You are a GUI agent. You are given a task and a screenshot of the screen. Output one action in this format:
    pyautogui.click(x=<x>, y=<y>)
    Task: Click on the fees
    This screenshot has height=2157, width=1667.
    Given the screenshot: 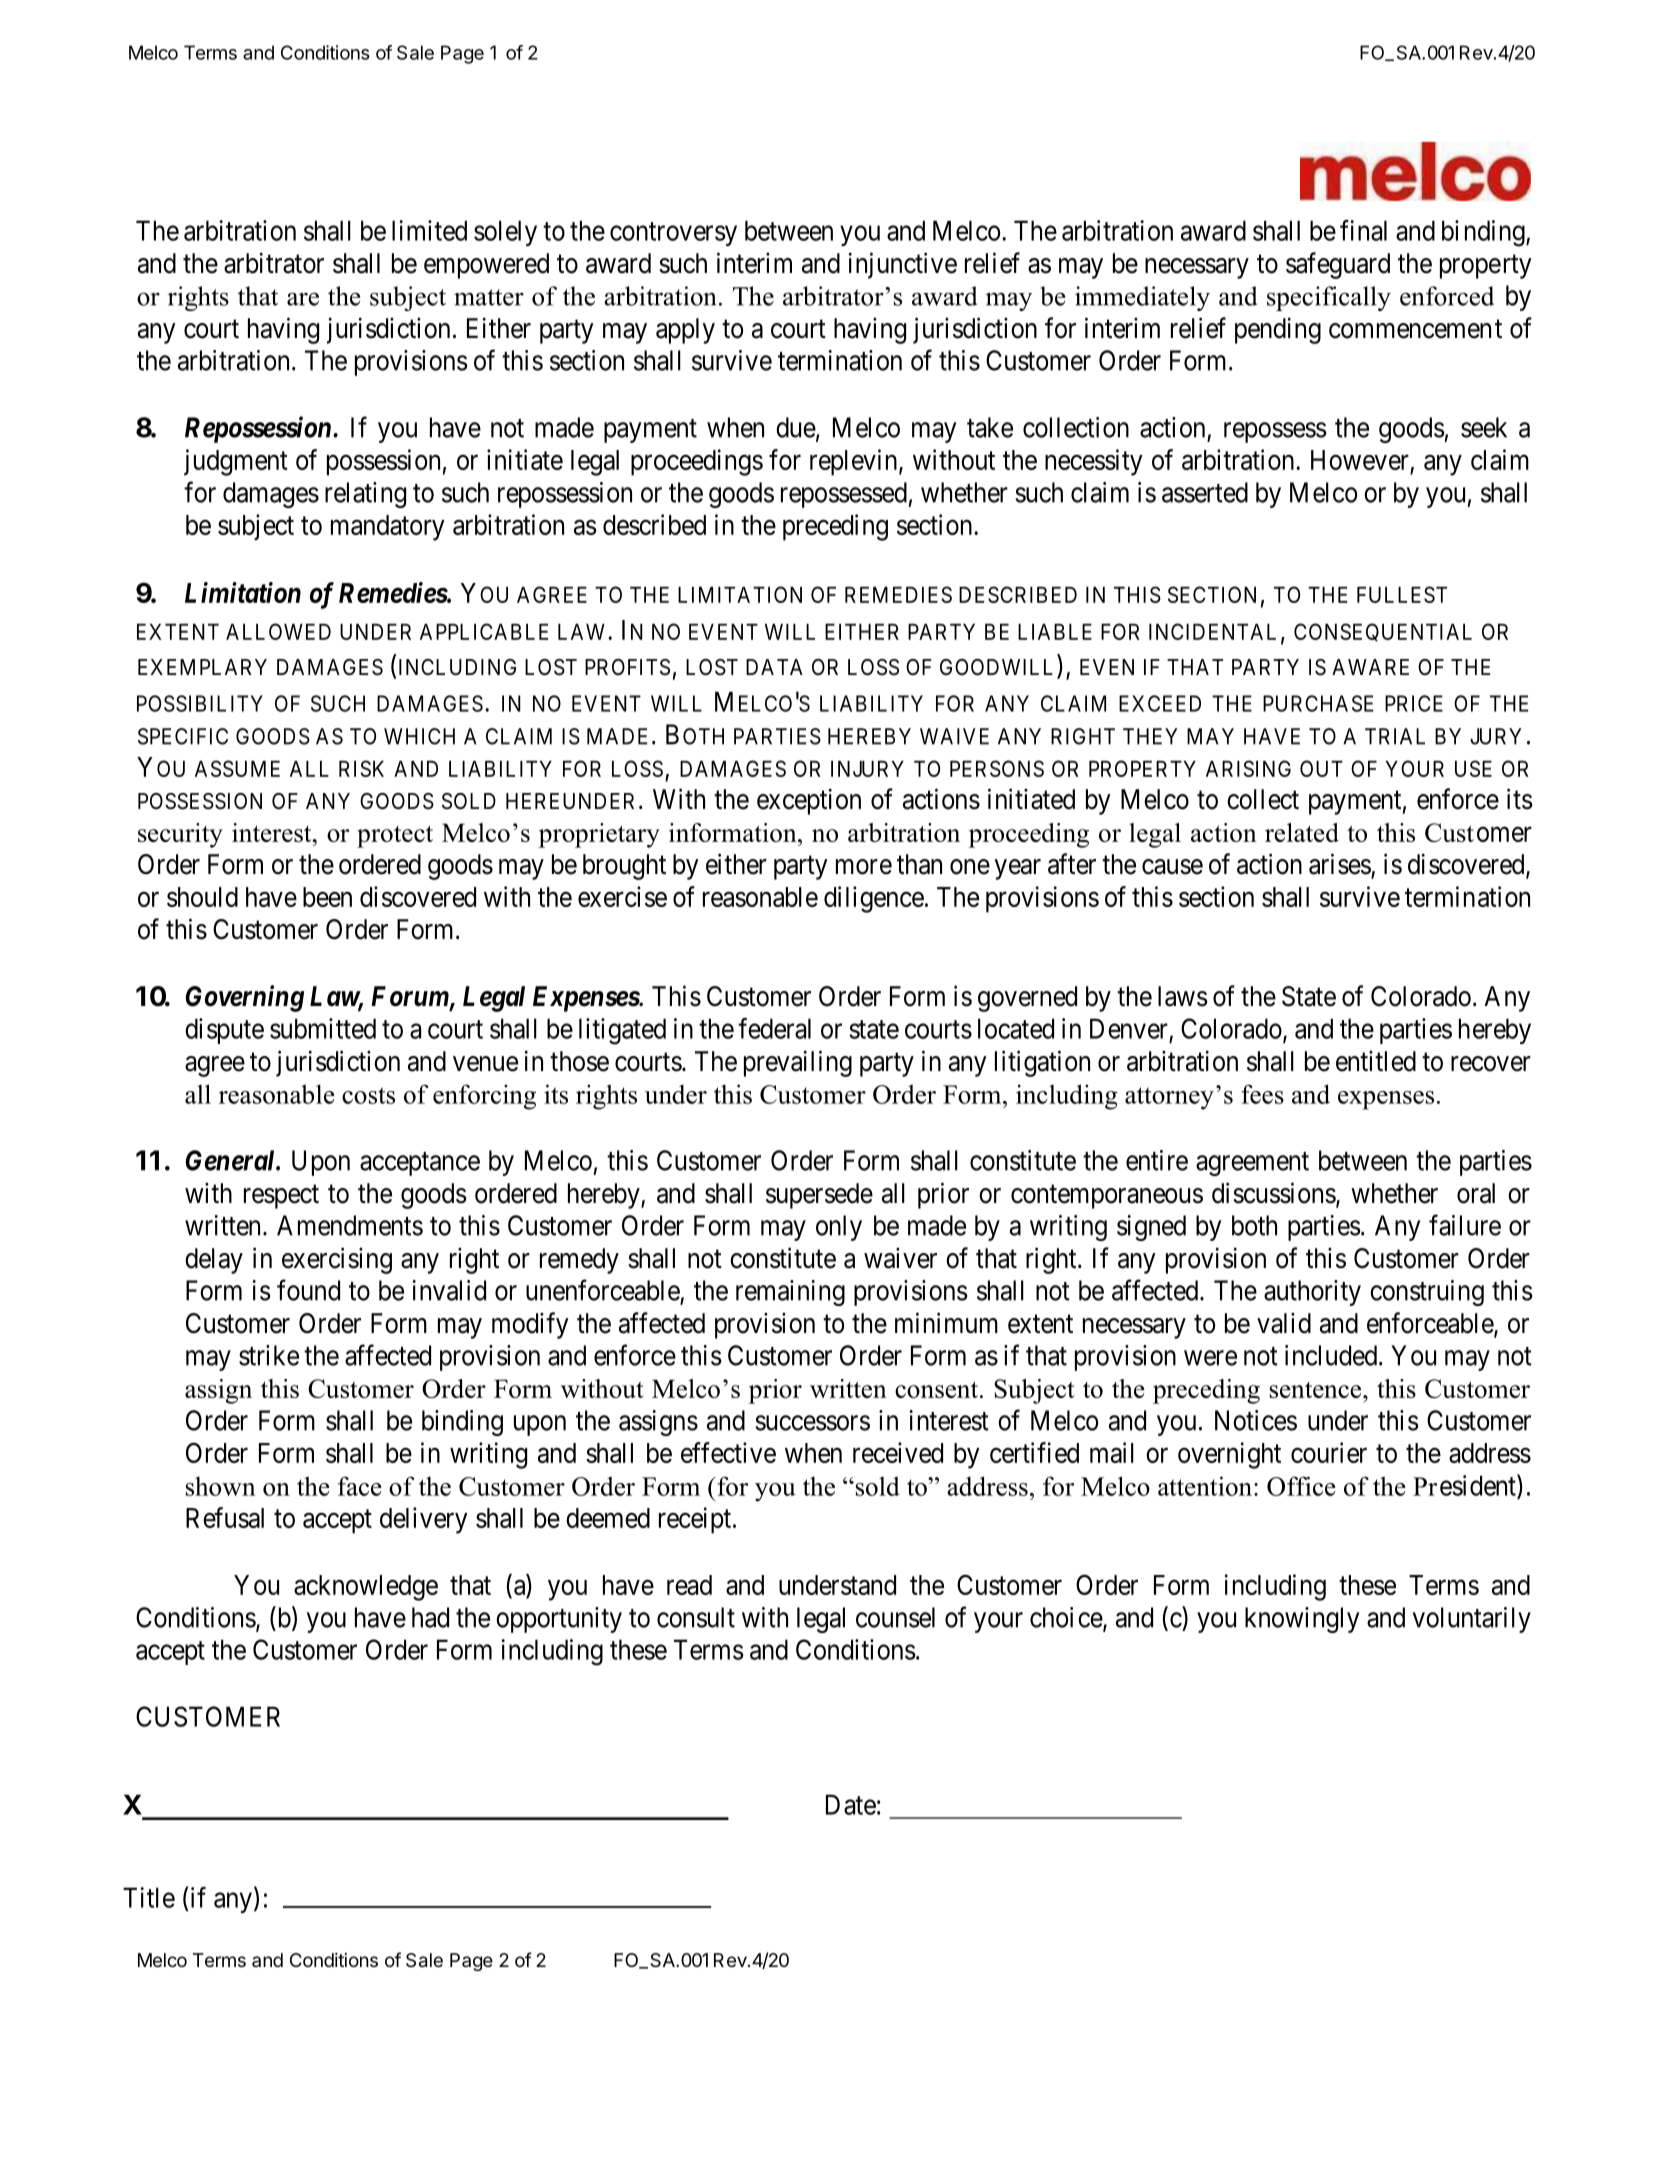 What is the action you would take?
    pyautogui.click(x=1262, y=1094)
